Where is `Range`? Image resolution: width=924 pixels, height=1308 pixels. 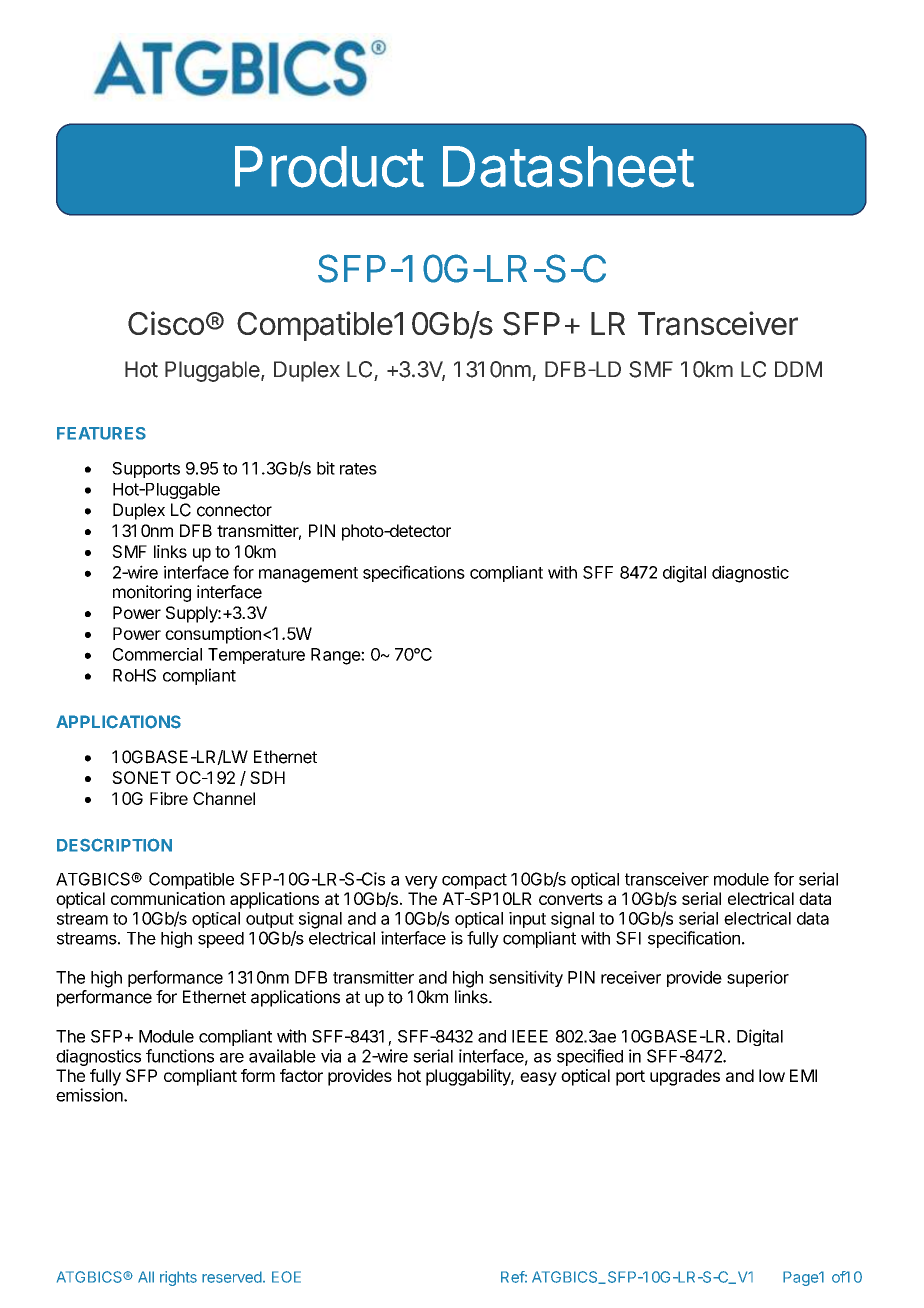 Range is located at coordinates (336, 656).
